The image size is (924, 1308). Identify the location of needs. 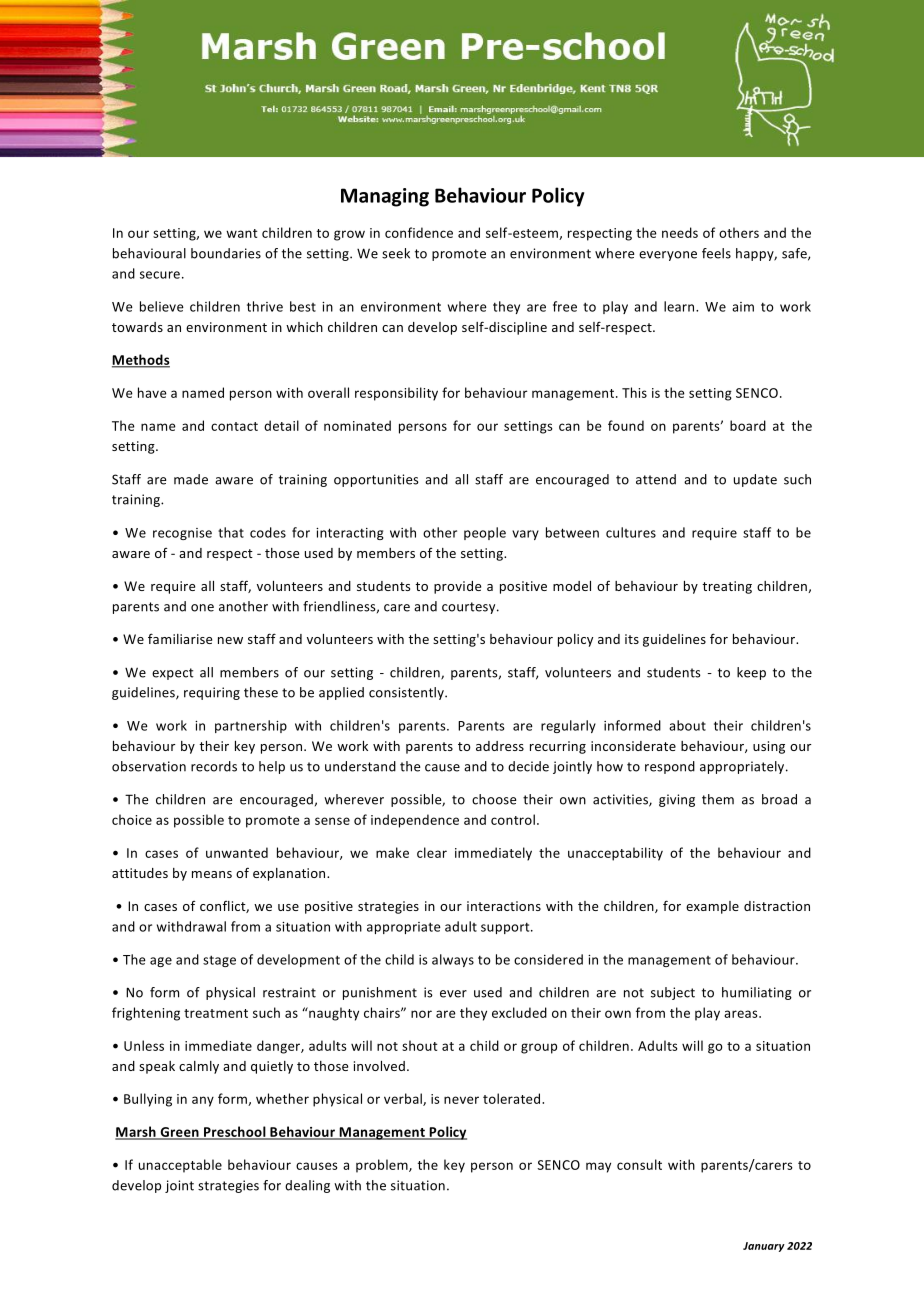
(680, 232).
